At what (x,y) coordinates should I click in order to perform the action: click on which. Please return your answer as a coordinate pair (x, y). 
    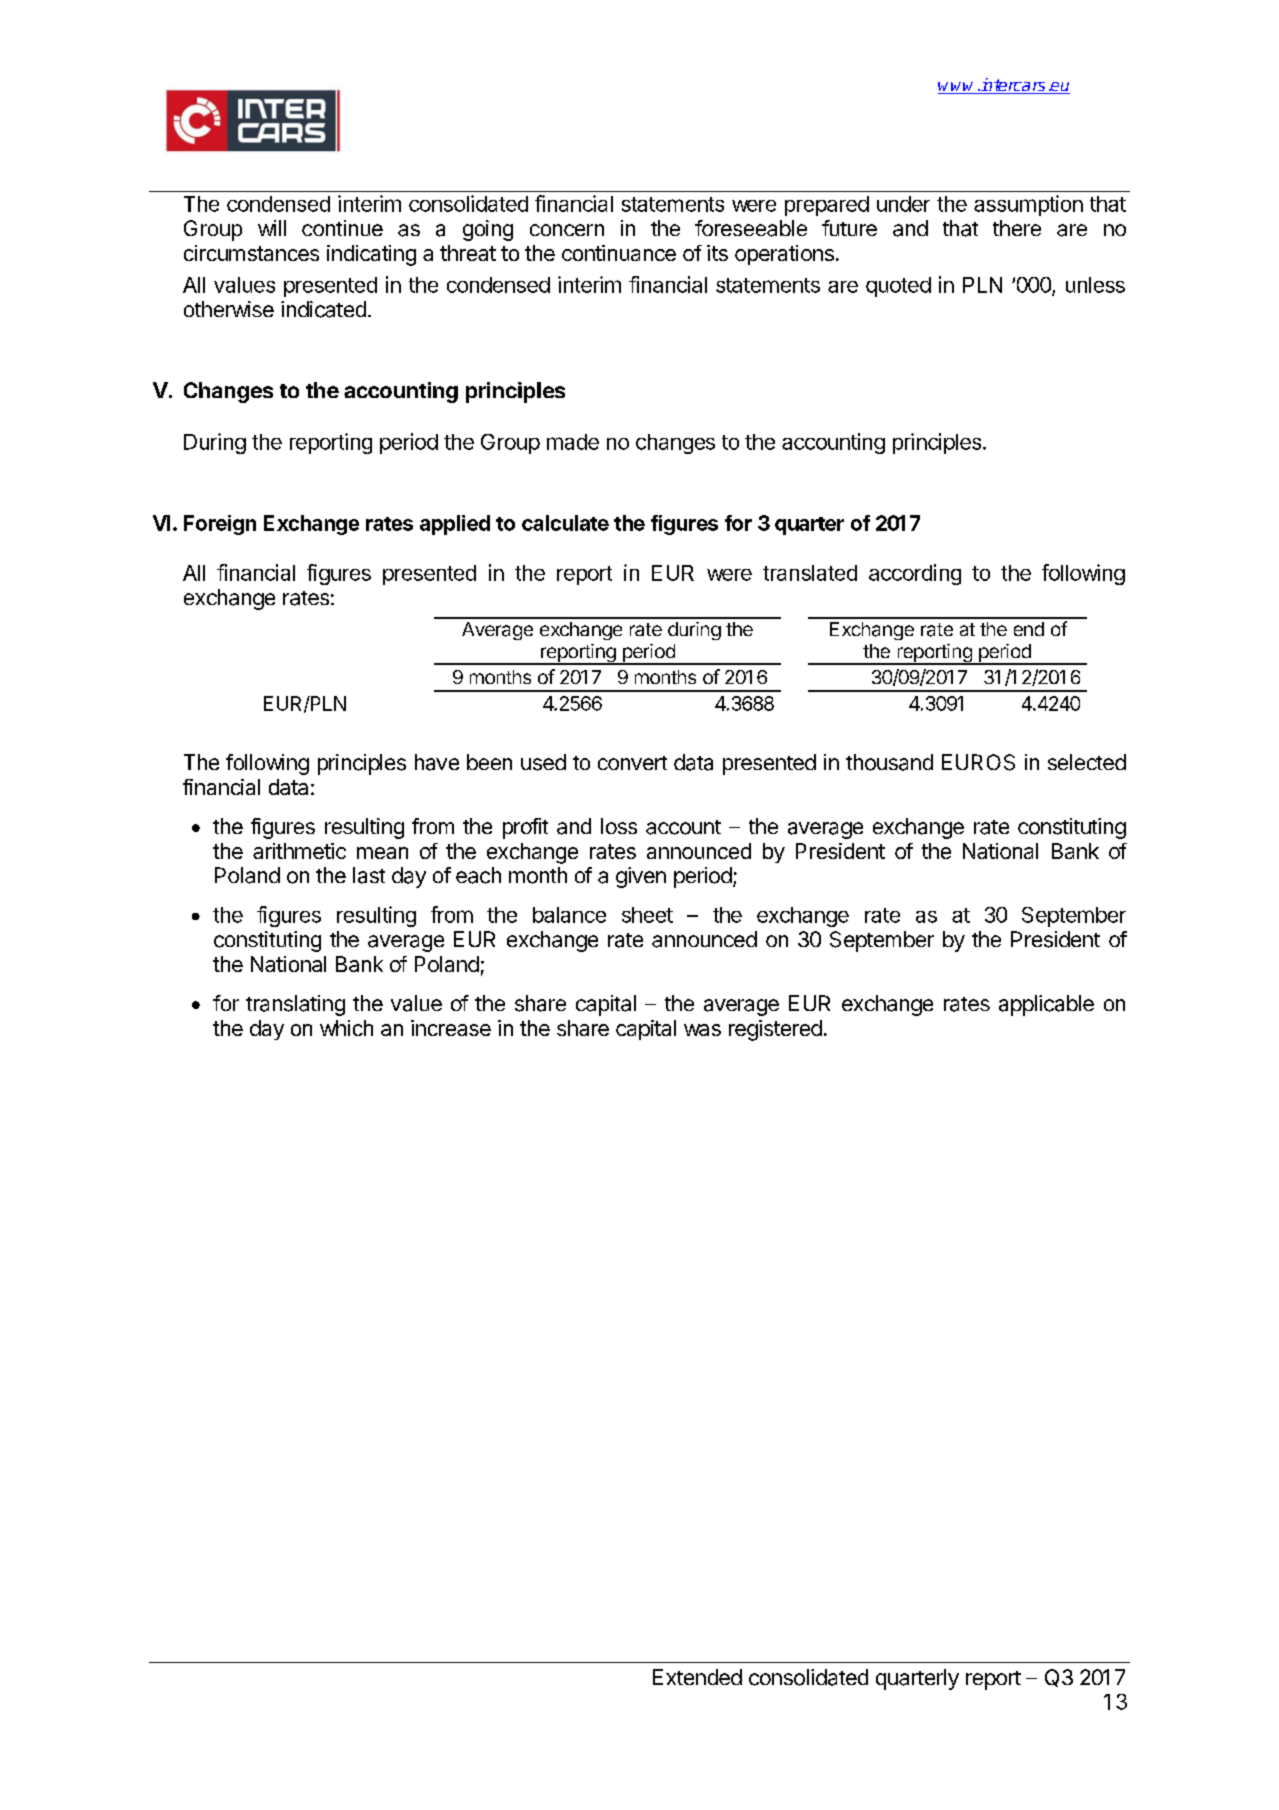
    Looking at the image, I should click on (346, 1028).
